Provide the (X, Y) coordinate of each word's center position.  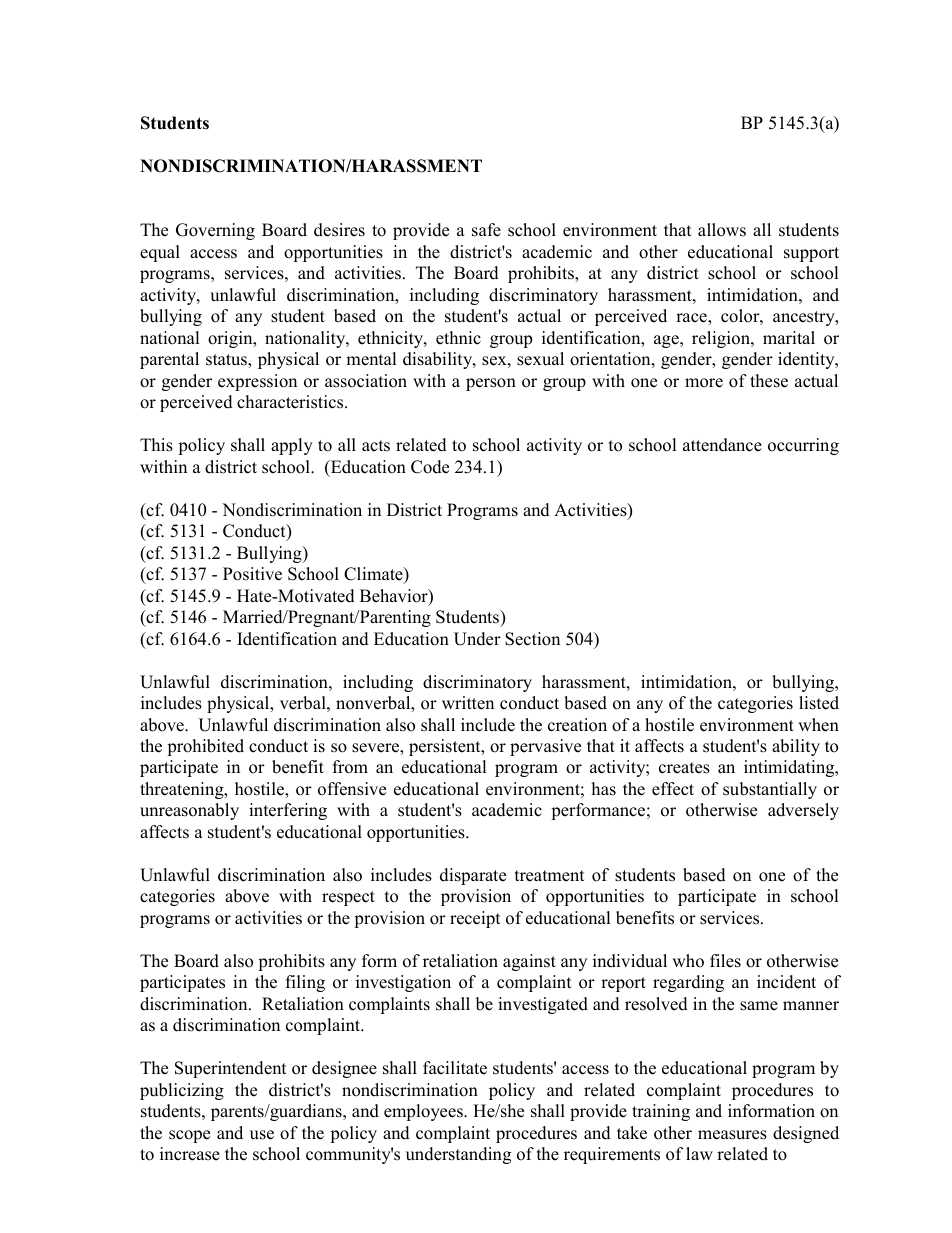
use (262, 1135)
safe (486, 230)
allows (722, 230)
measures (732, 1135)
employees (424, 1112)
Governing (215, 231)
